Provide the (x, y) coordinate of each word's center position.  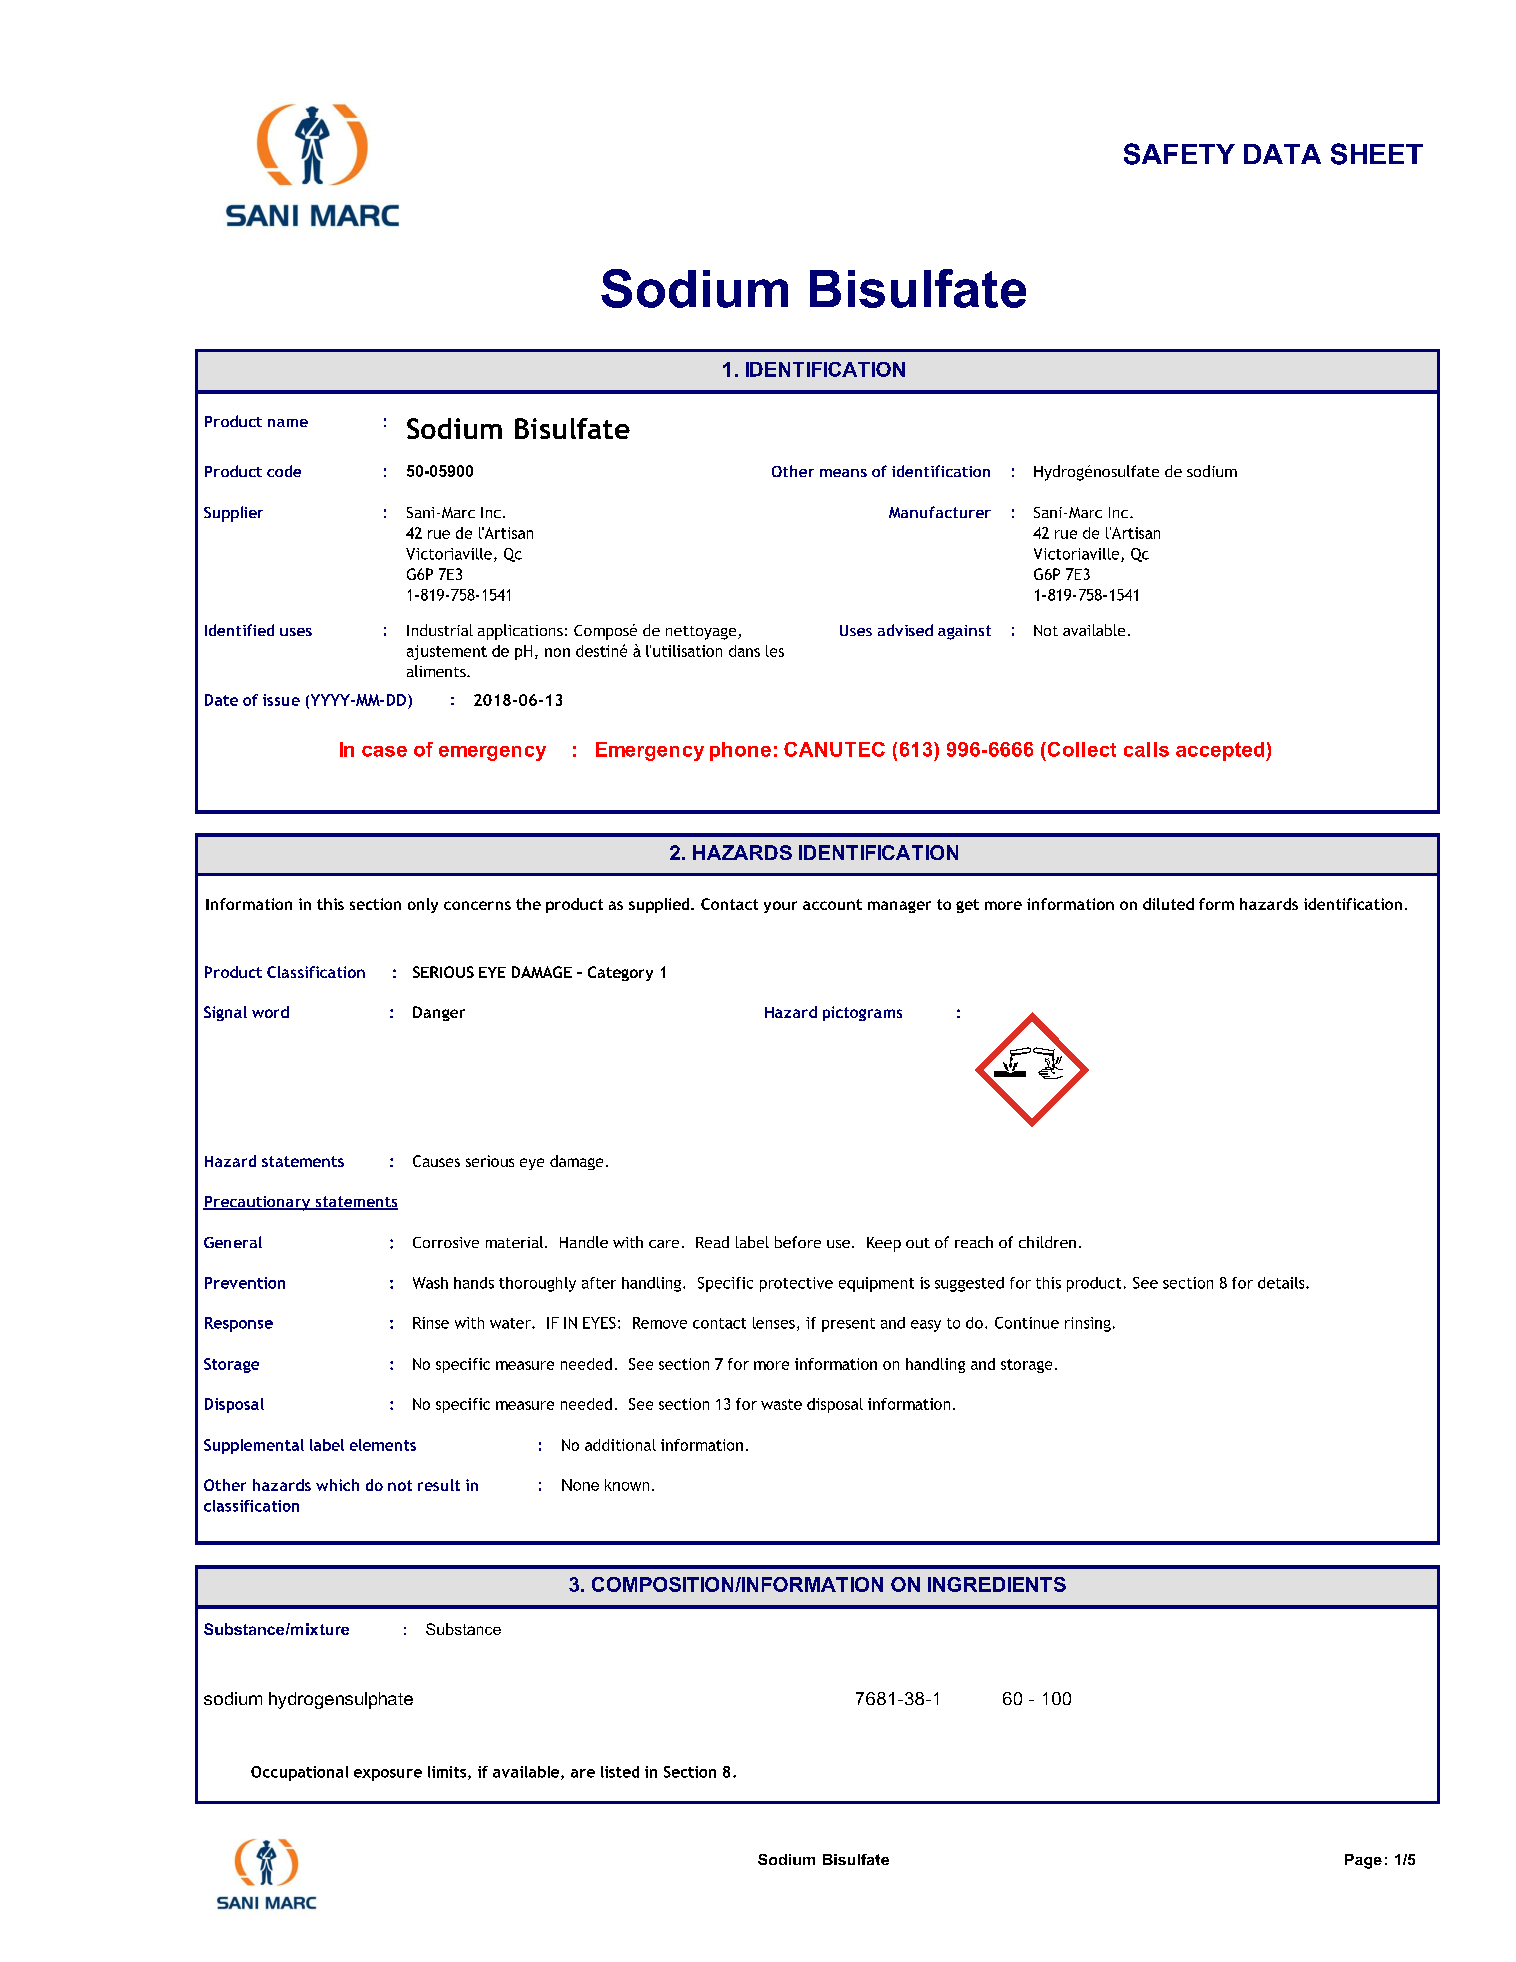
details (1282, 1283)
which (337, 1485)
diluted (1168, 904)
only (423, 905)
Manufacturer (940, 512)
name (288, 423)
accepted (1221, 751)
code (284, 471)
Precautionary (258, 1203)
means (843, 473)
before (798, 1242)
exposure (388, 1775)
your (780, 907)
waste (781, 1404)
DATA (1282, 154)
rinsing (1088, 1324)
